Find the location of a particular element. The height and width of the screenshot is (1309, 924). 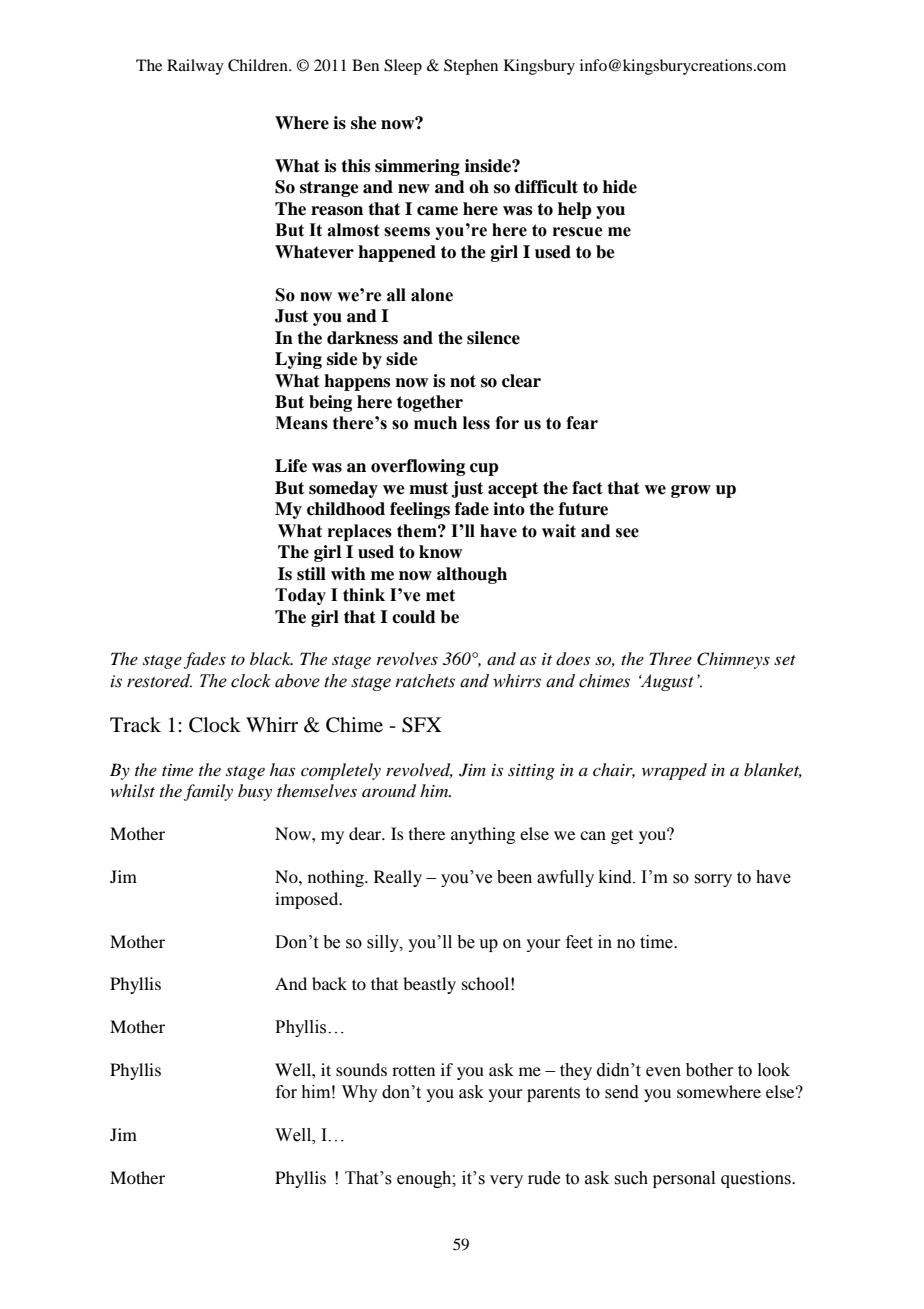

Railway is located at coordinates (195, 67).
